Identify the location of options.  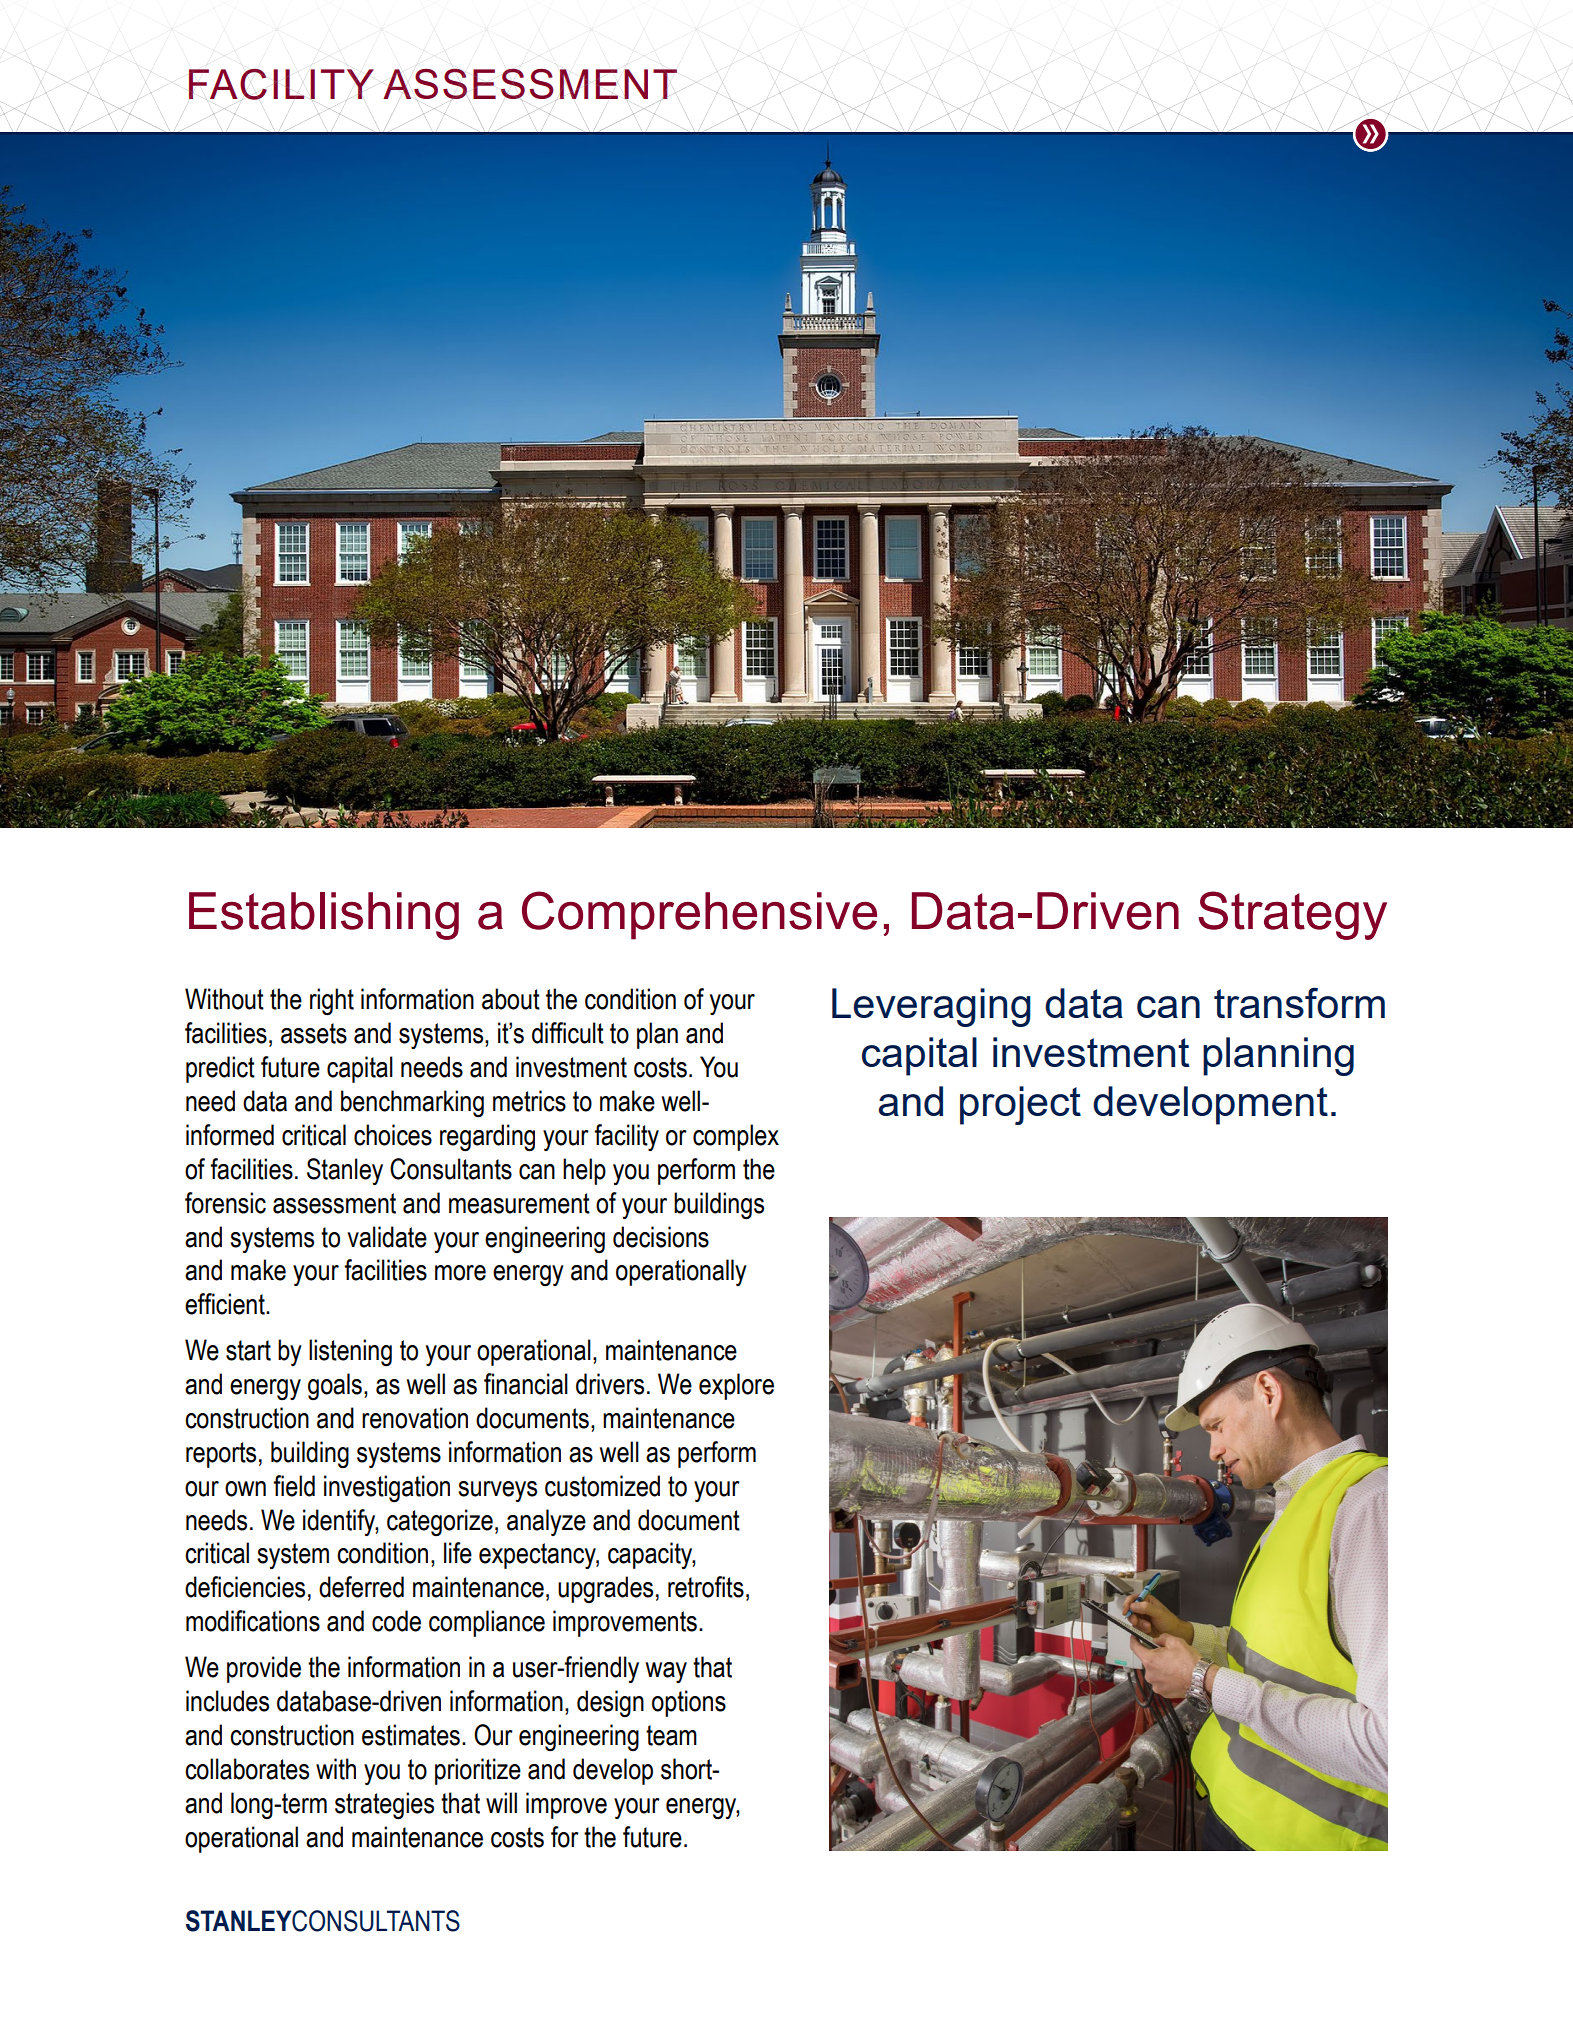
(689, 1703).
